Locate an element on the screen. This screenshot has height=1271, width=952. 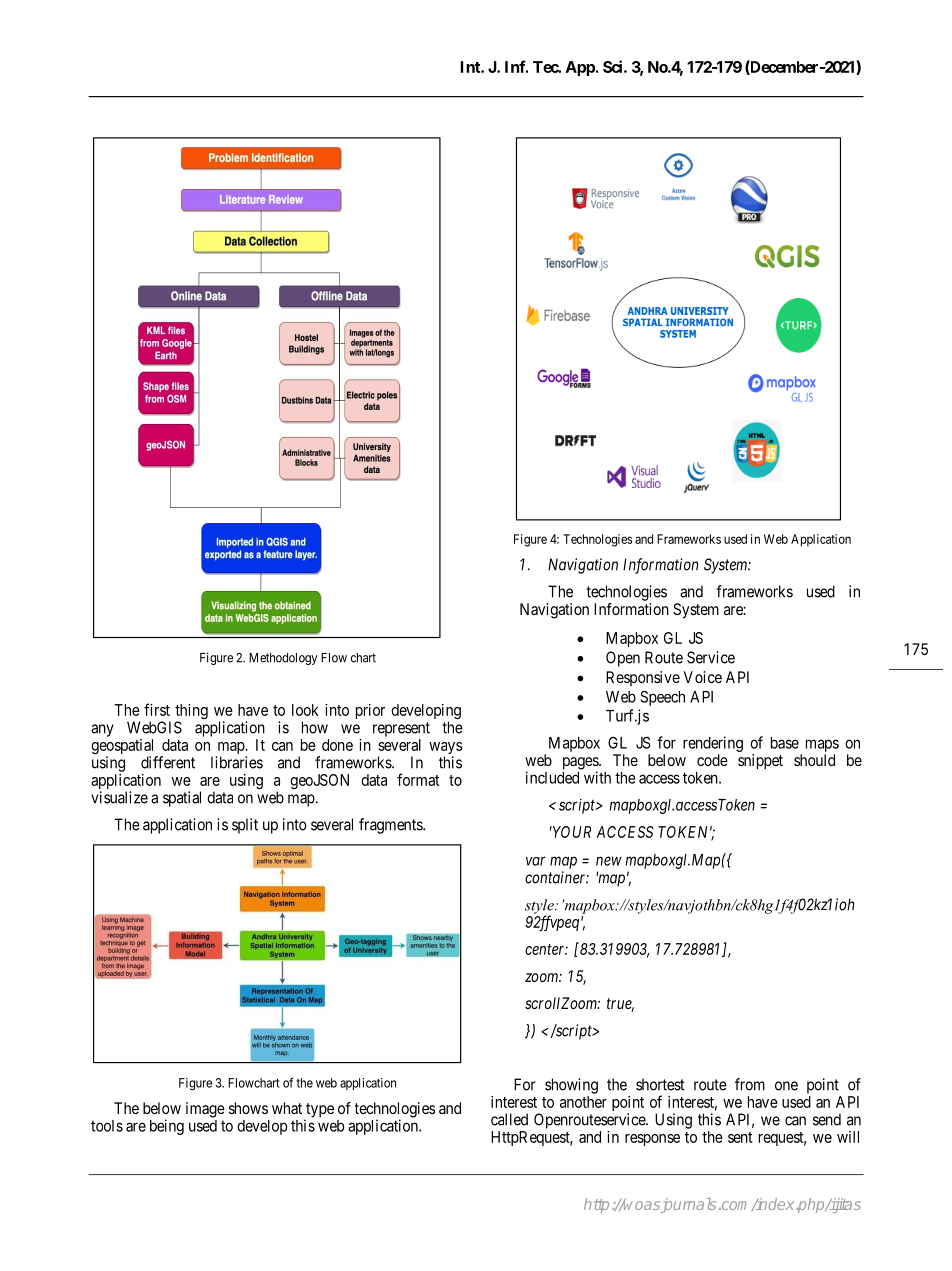
center is located at coordinates (546, 949).
